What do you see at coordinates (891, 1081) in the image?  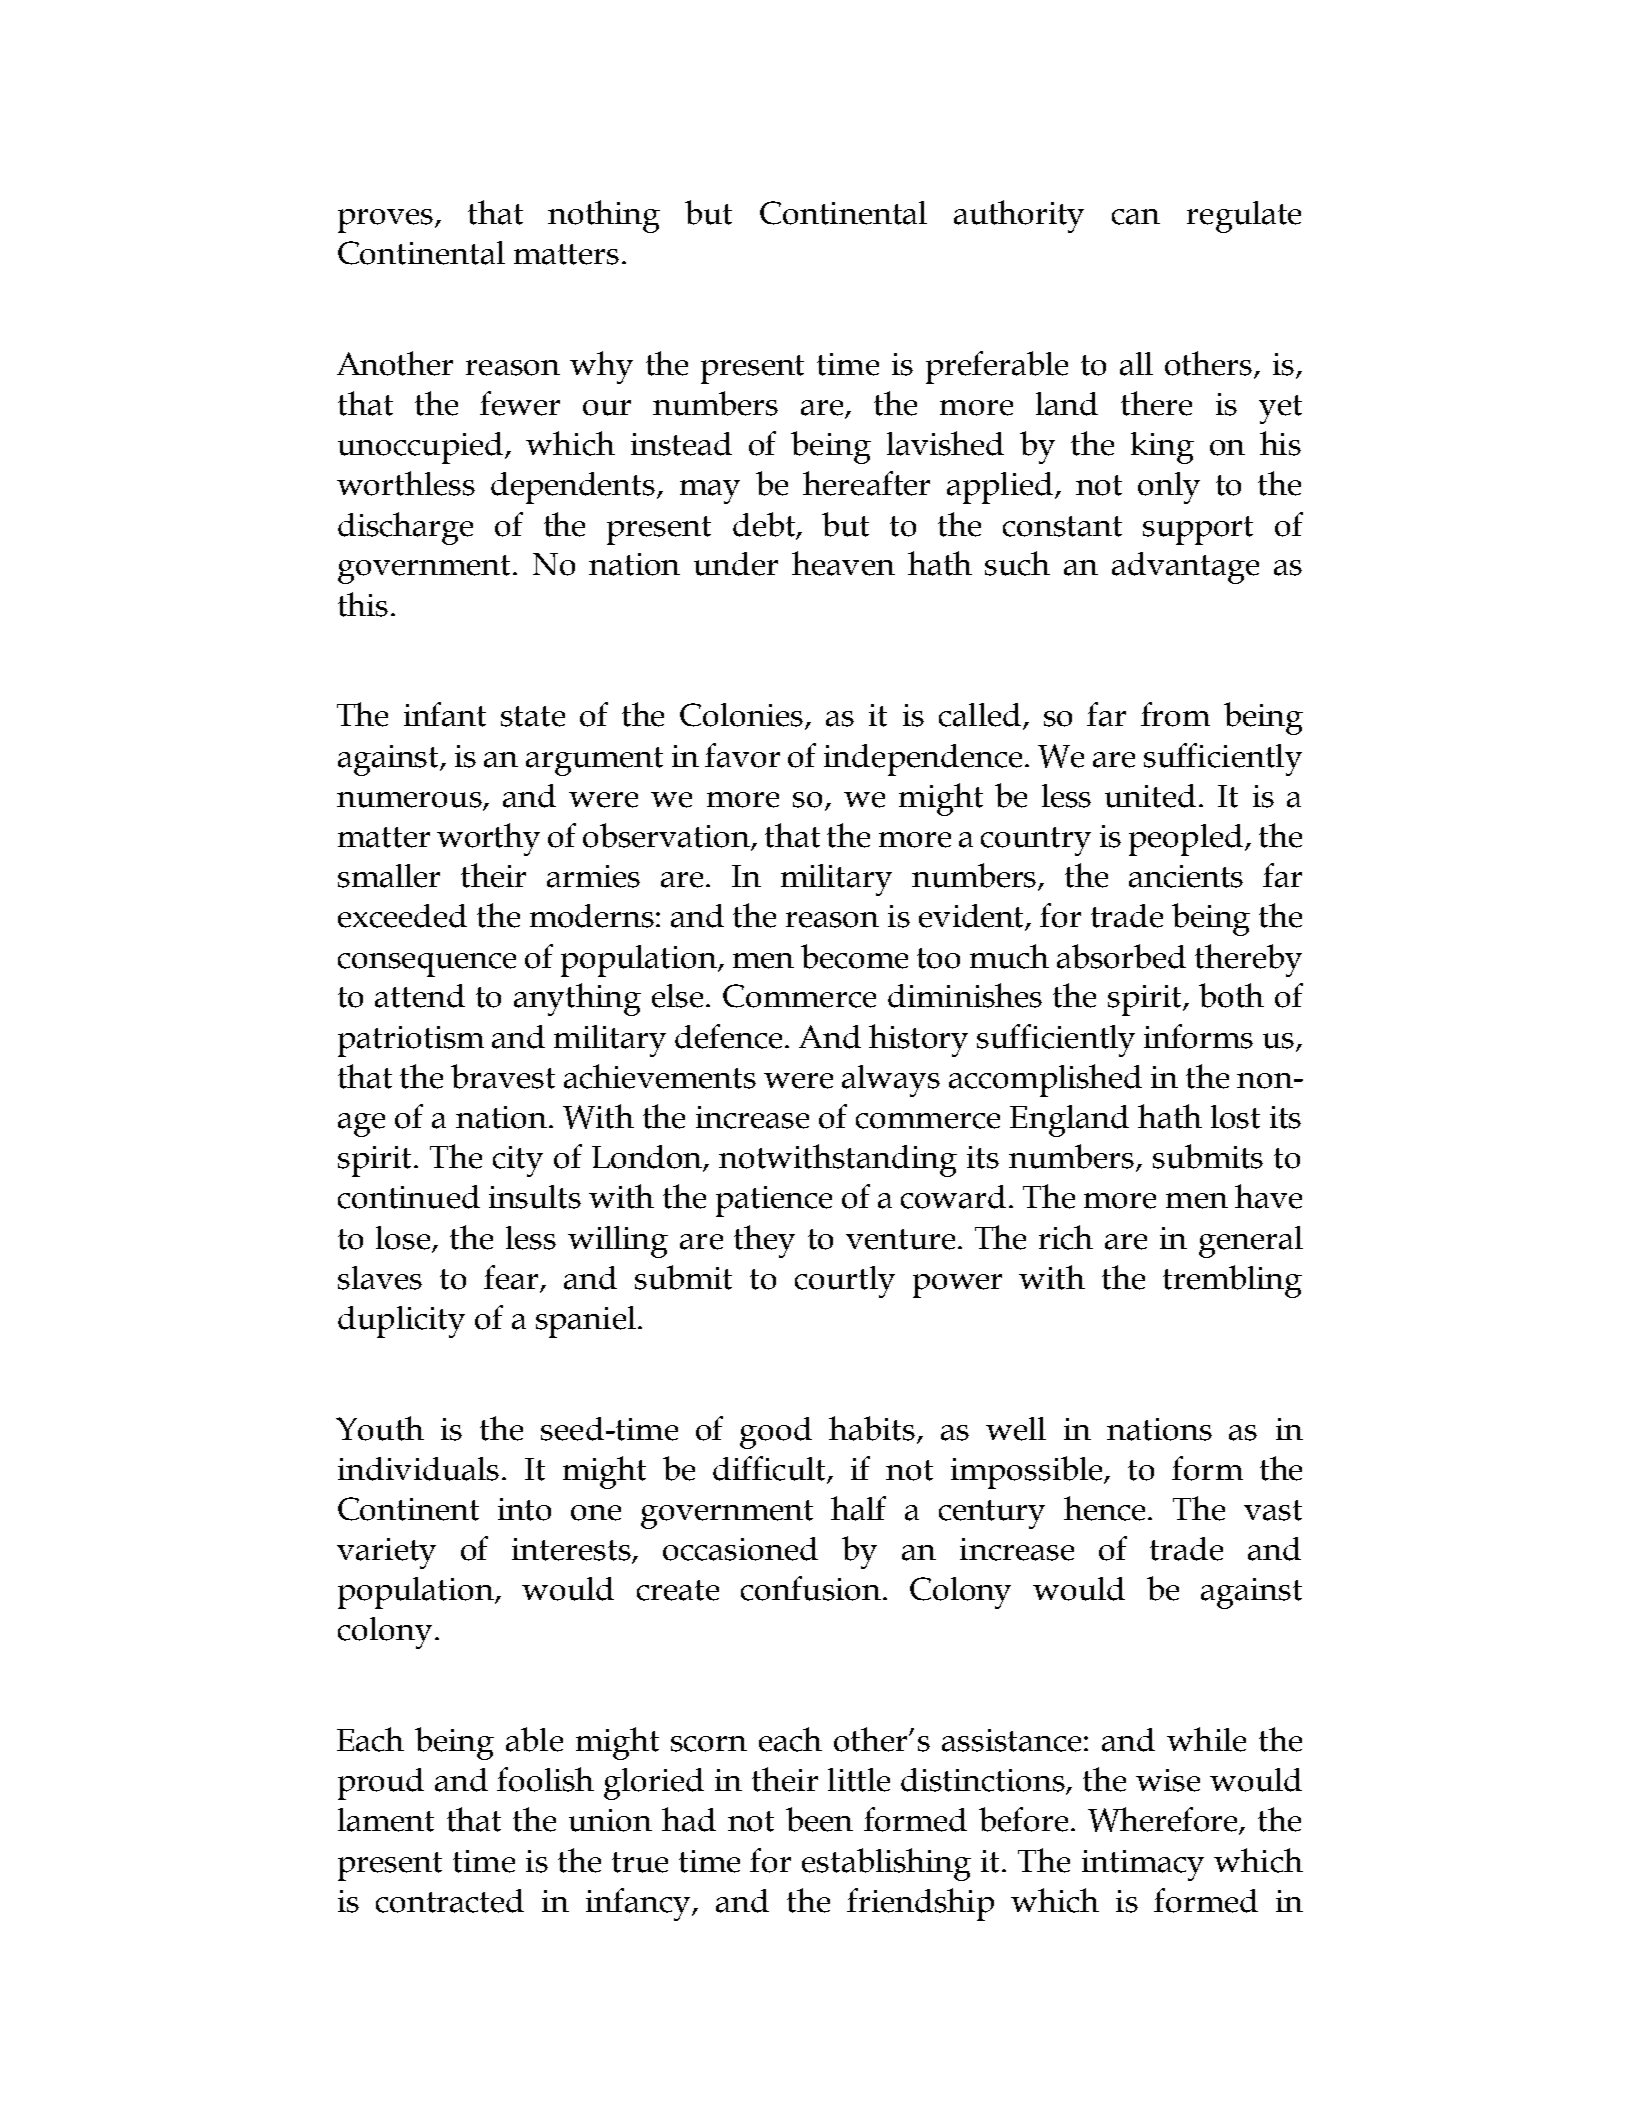 I see `always` at bounding box center [891, 1081].
